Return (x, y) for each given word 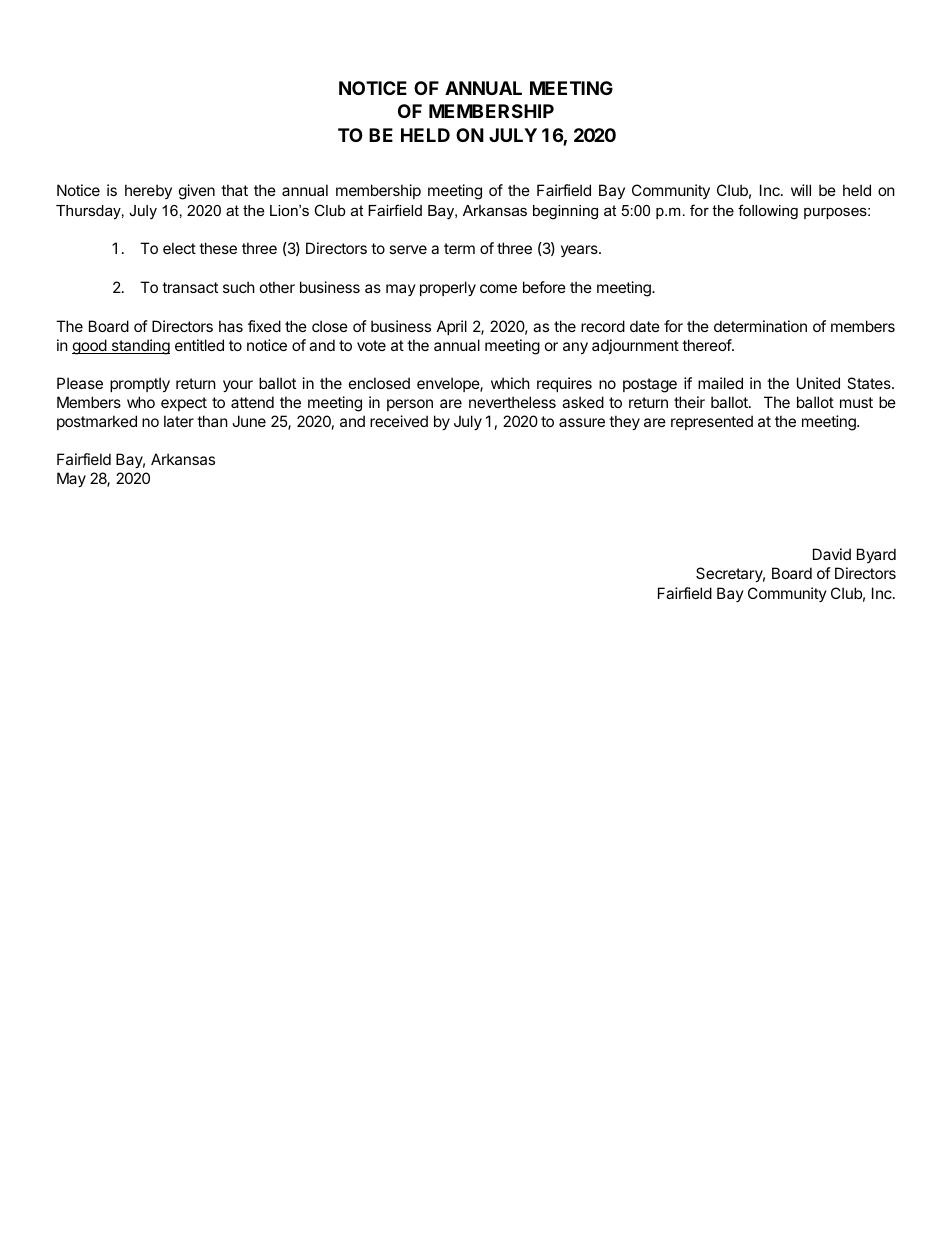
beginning (565, 212)
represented (712, 422)
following (768, 212)
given (197, 192)
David (832, 554)
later (179, 421)
